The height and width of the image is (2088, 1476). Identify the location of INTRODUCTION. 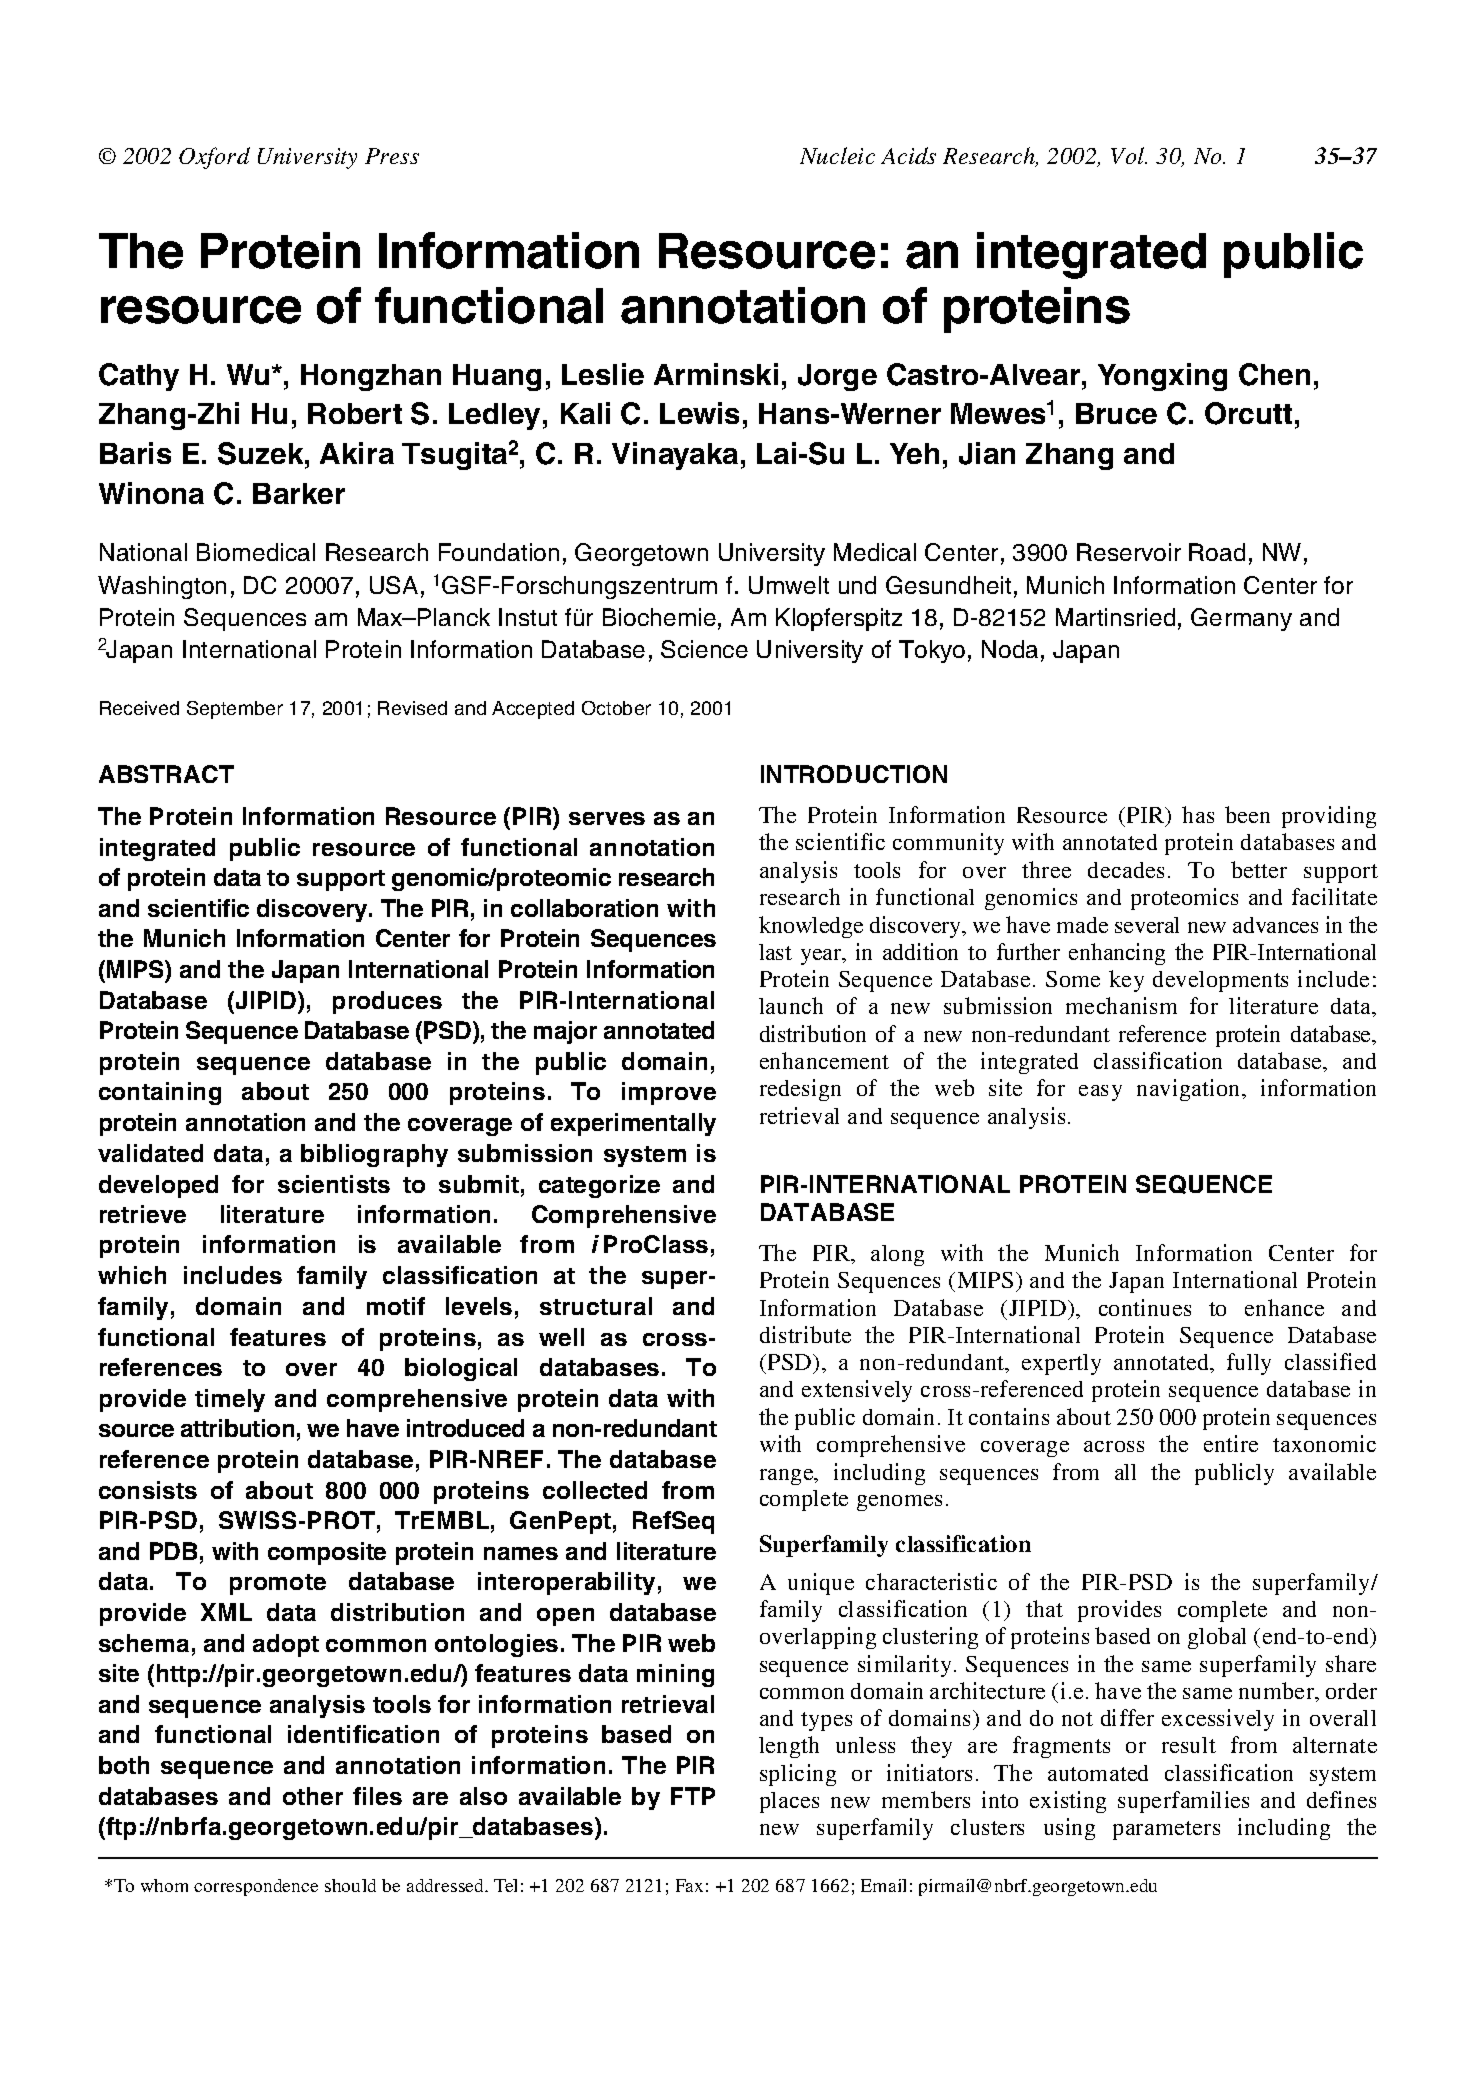
(854, 774).
